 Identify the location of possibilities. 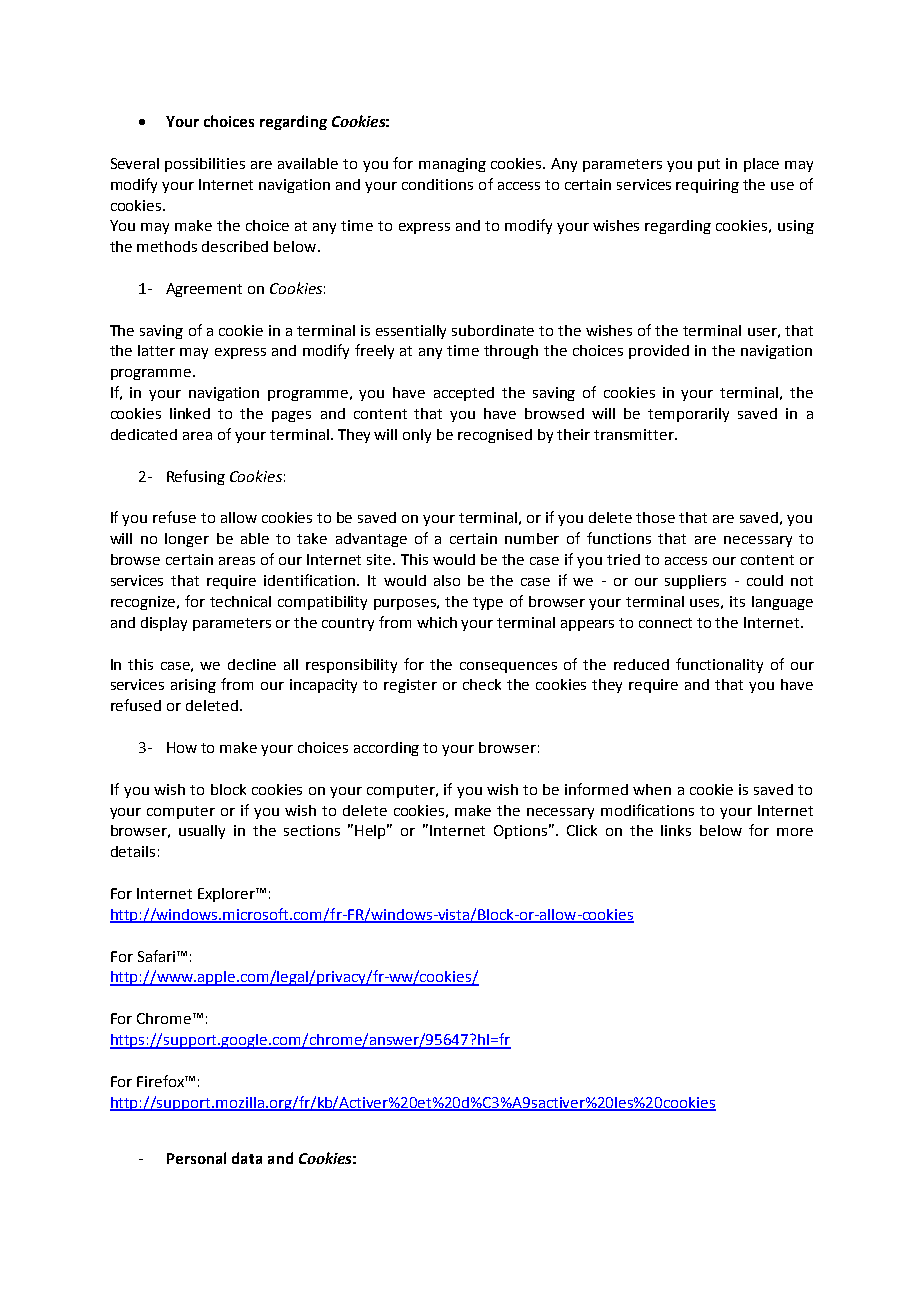
(205, 165).
